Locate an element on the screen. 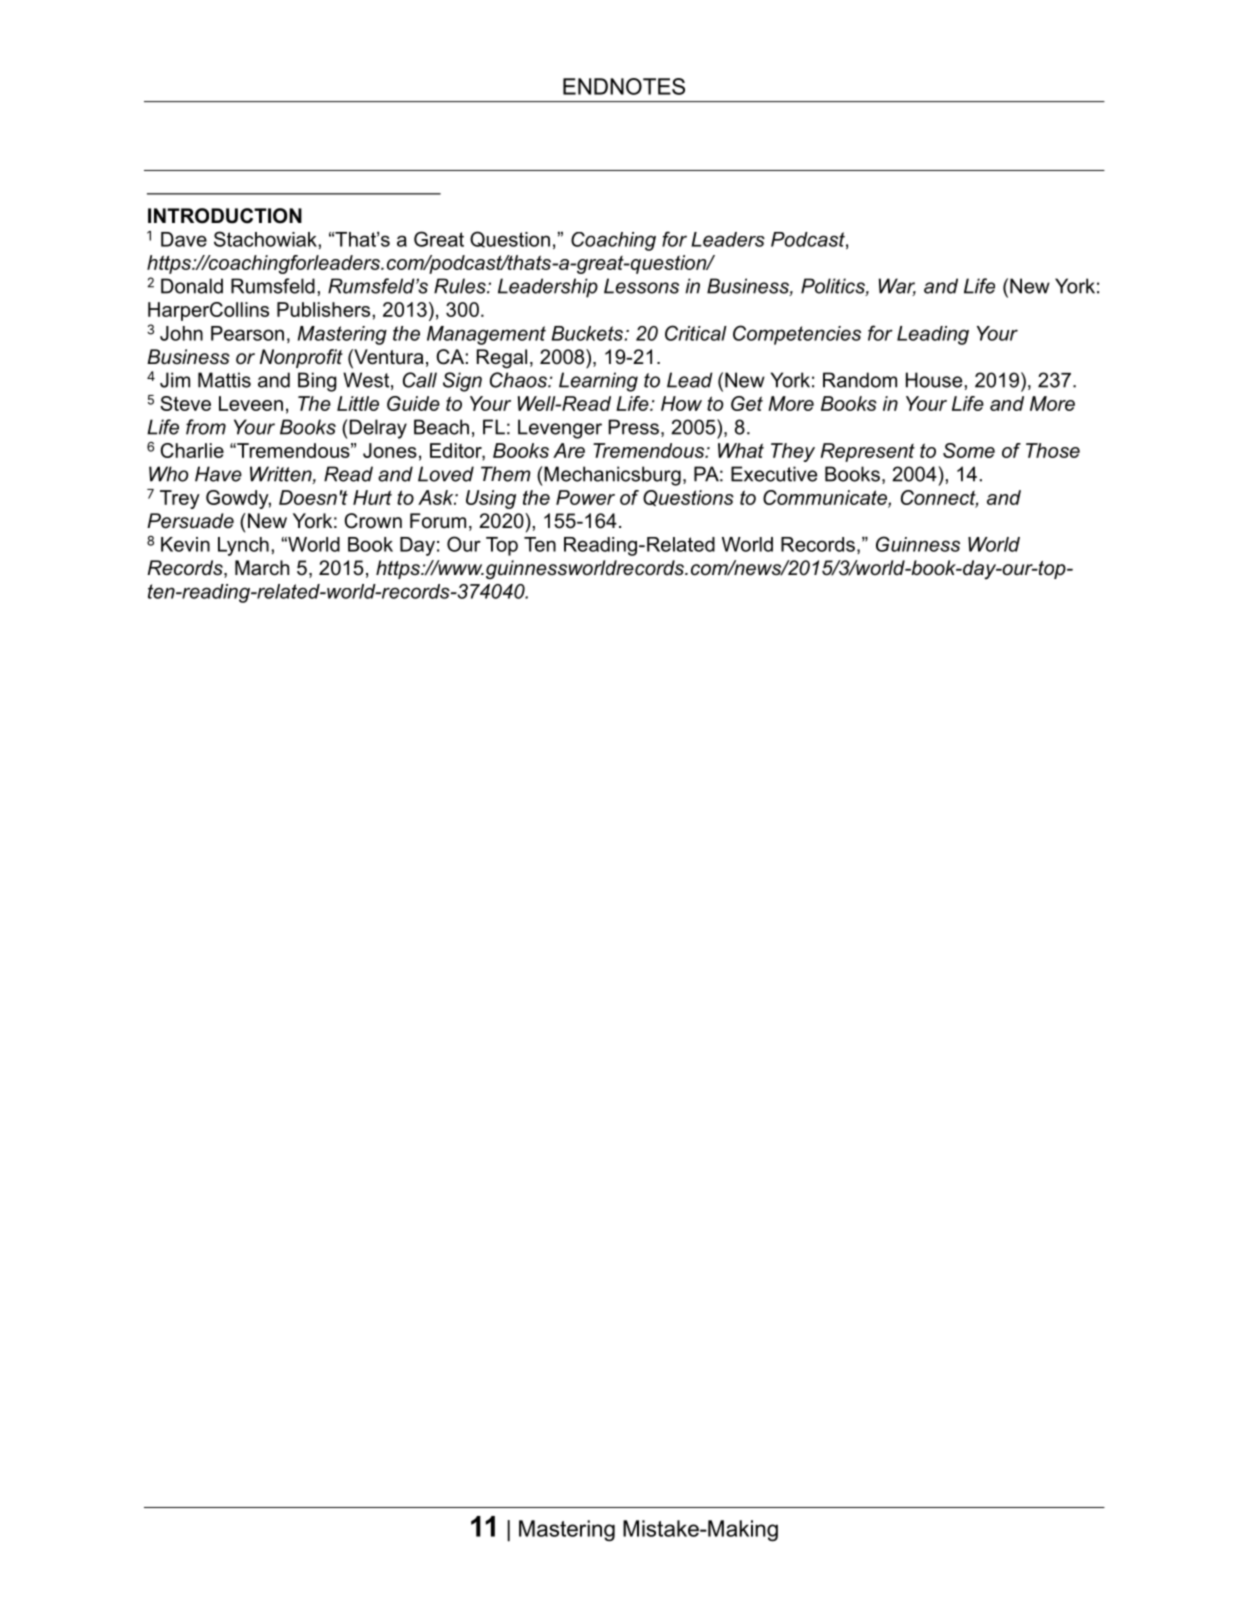  Pearson is located at coordinates (247, 333).
